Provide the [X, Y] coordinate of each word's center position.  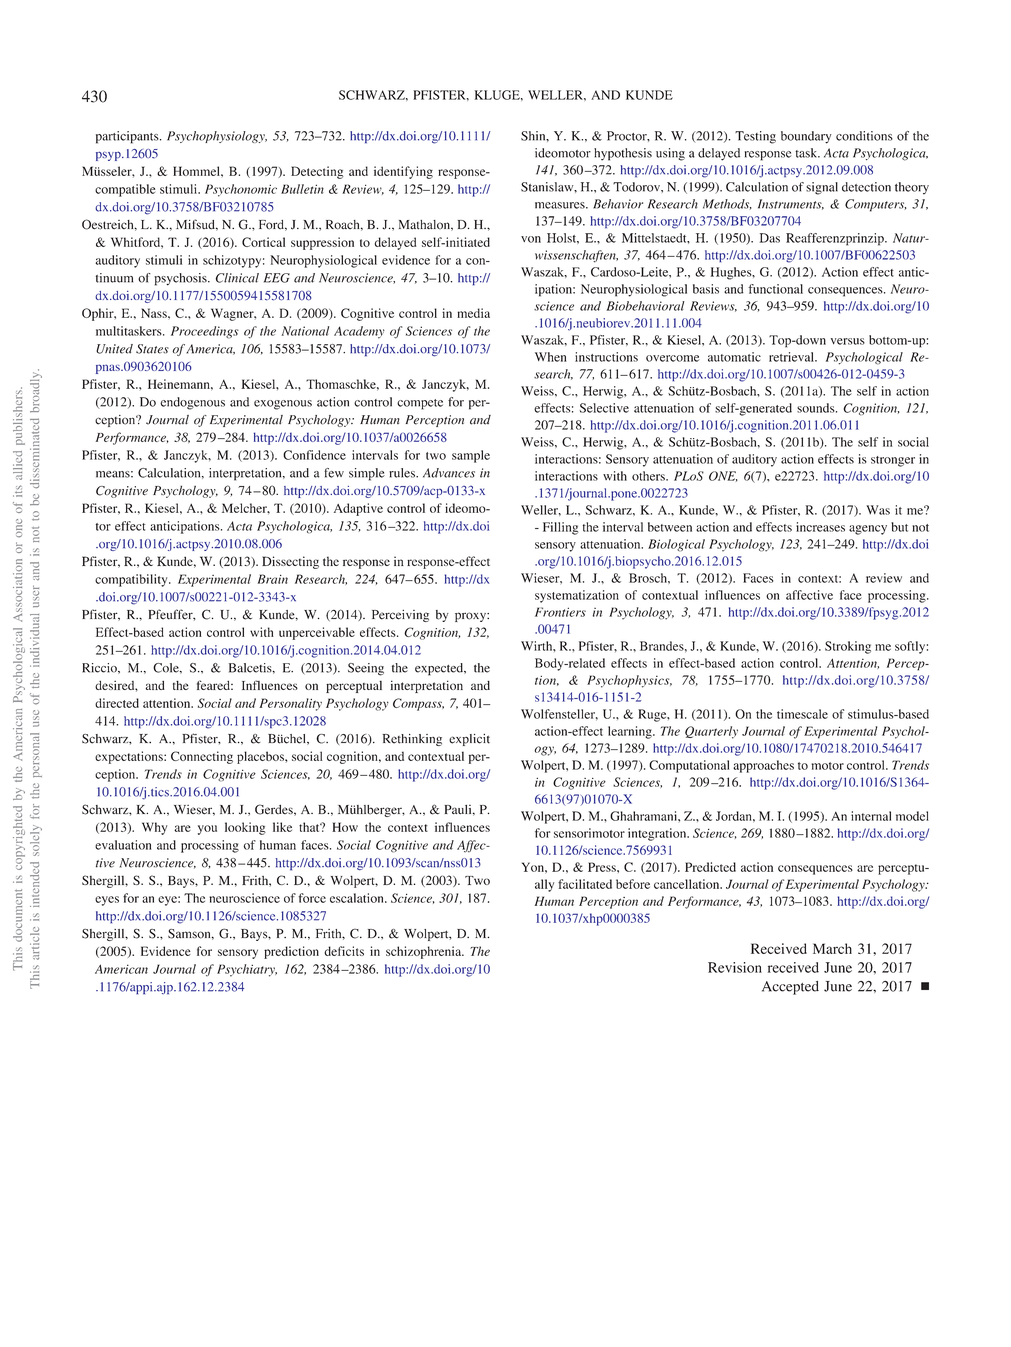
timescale [802, 714]
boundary [806, 137]
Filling [561, 528]
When [551, 357]
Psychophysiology [217, 137]
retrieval [792, 357]
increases [820, 527]
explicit [469, 740]
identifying [403, 172]
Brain [273, 579]
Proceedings [205, 332]
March [832, 948]
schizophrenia [425, 952]
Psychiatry [247, 970]
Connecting [202, 757]
